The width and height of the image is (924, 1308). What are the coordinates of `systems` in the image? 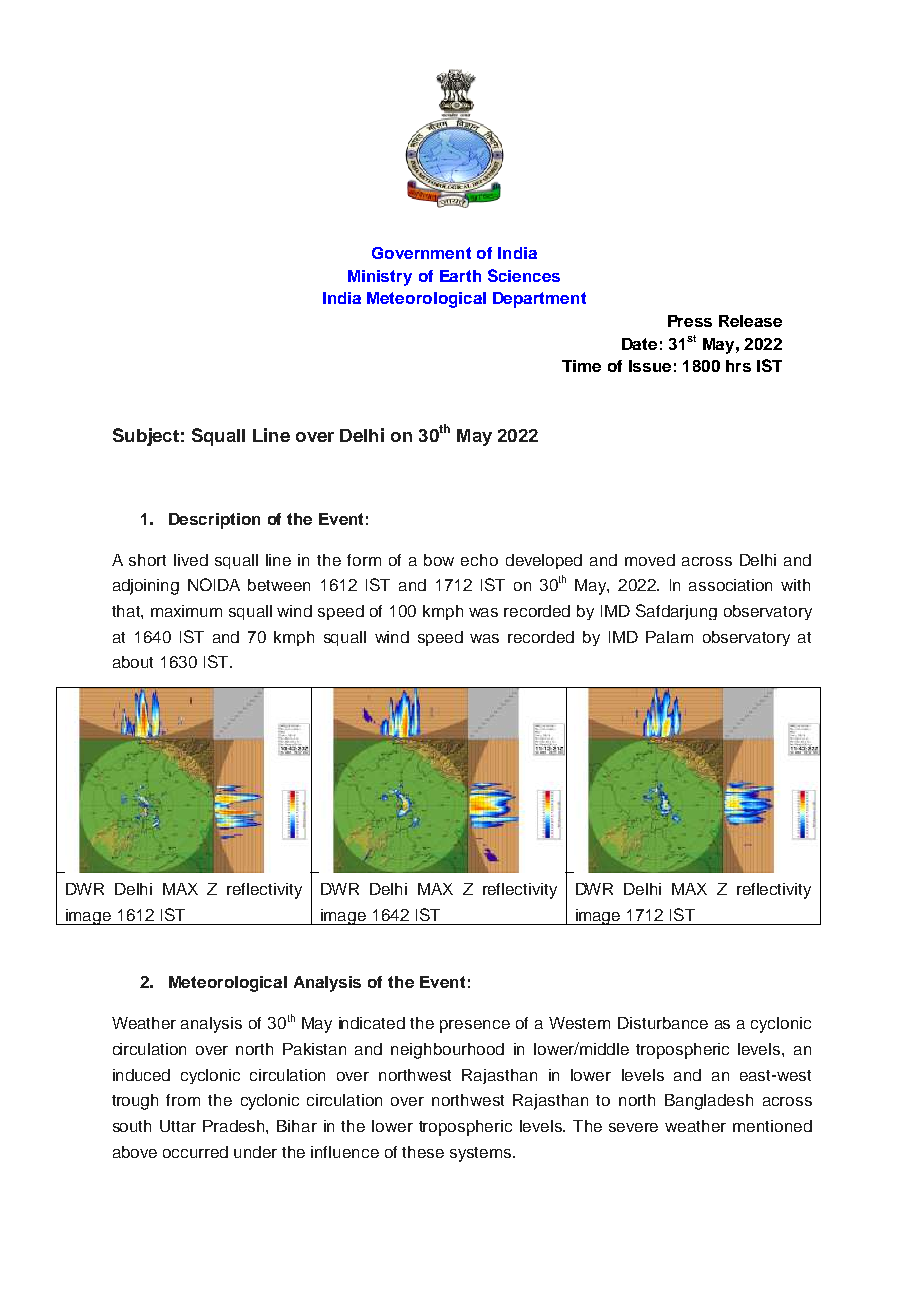 It's located at (482, 1154).
